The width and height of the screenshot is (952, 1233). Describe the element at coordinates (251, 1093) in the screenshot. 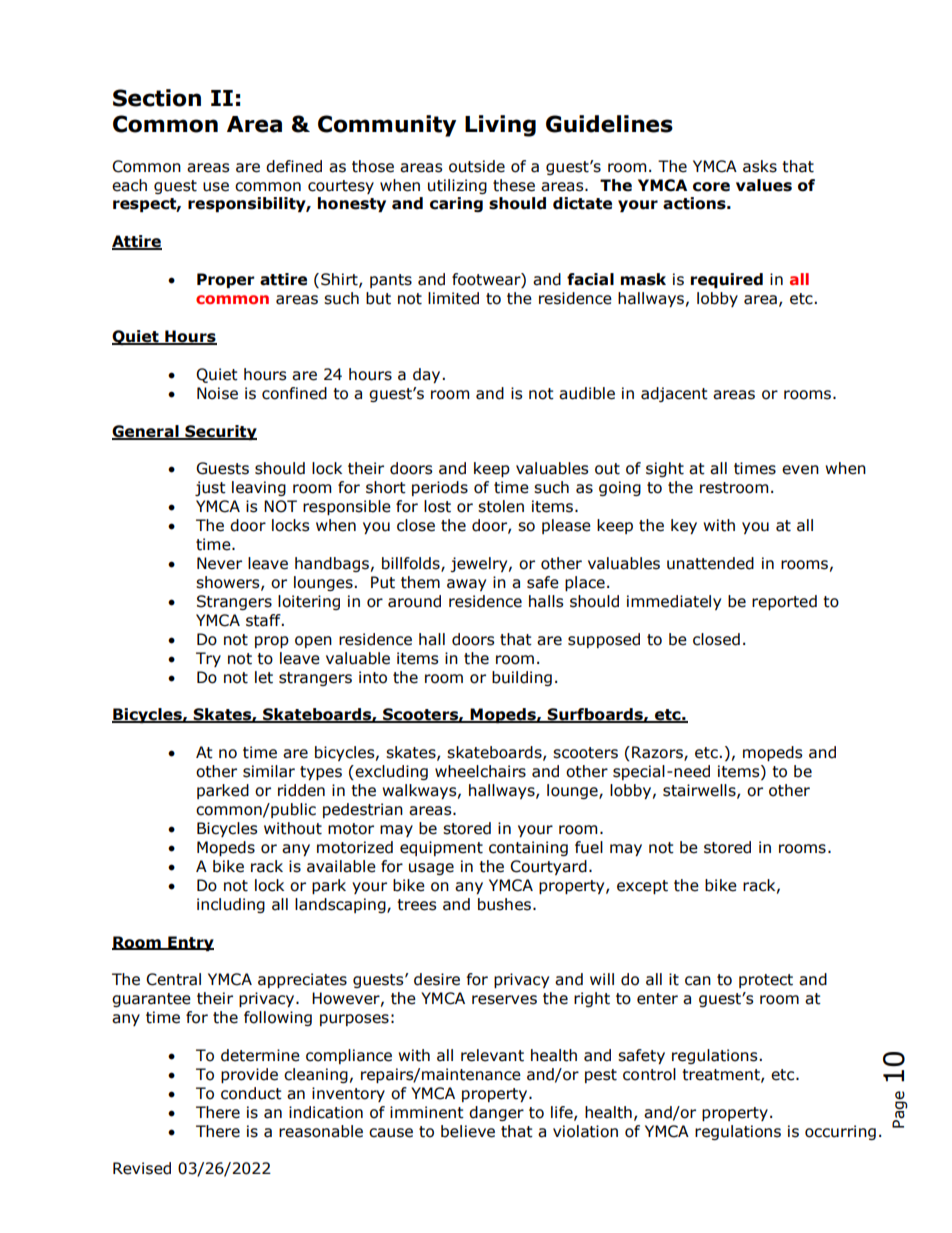

I see `conduct` at that location.
